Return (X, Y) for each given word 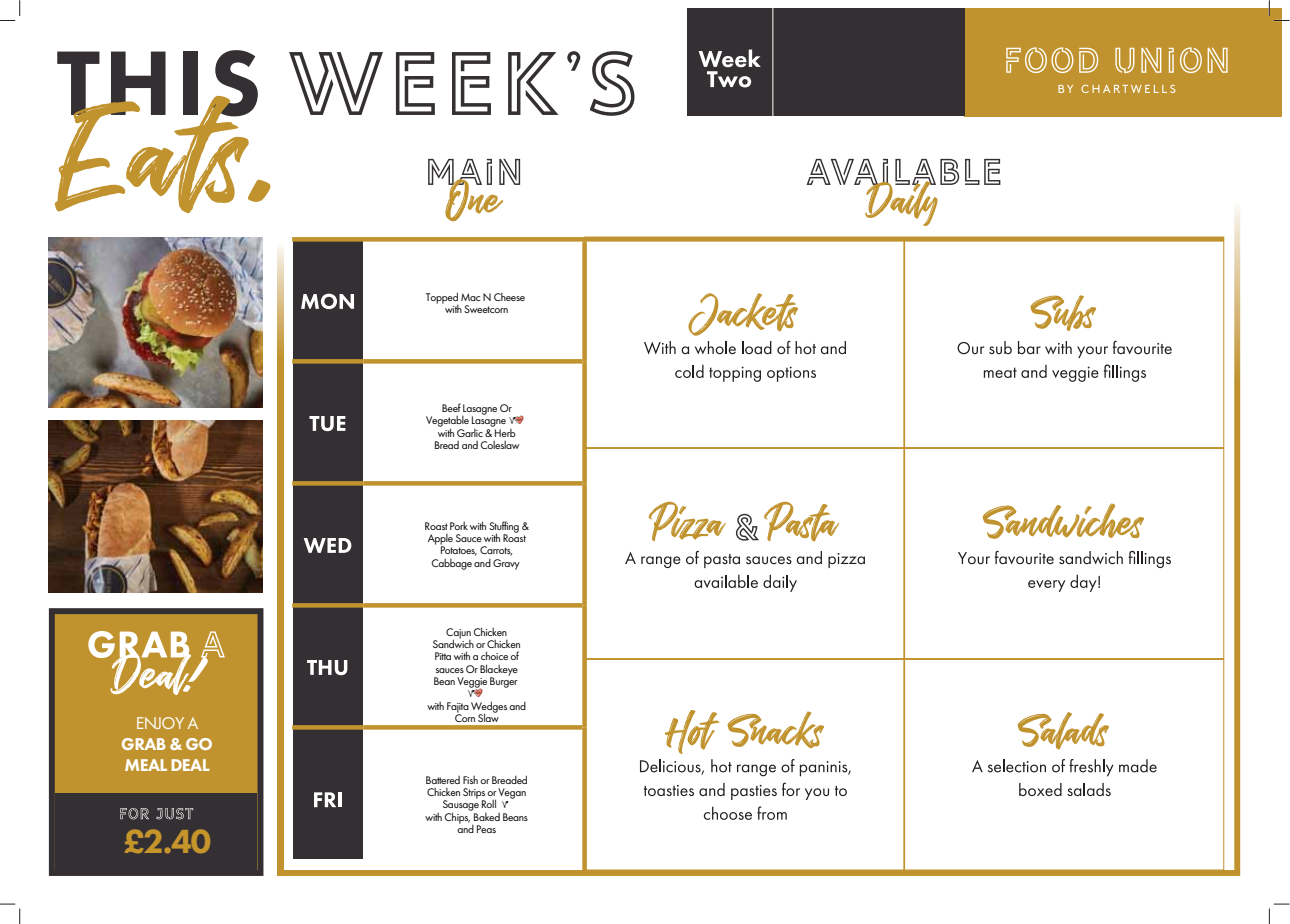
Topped (442, 299)
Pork (459, 526)
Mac (471, 297)
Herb (504, 431)
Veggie (472, 683)
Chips (457, 817)
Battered (443, 780)
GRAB (144, 744)
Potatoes (459, 550)
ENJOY (160, 723)
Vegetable (447, 422)
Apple (440, 540)
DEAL (190, 765)
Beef (451, 407)
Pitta (443, 656)
